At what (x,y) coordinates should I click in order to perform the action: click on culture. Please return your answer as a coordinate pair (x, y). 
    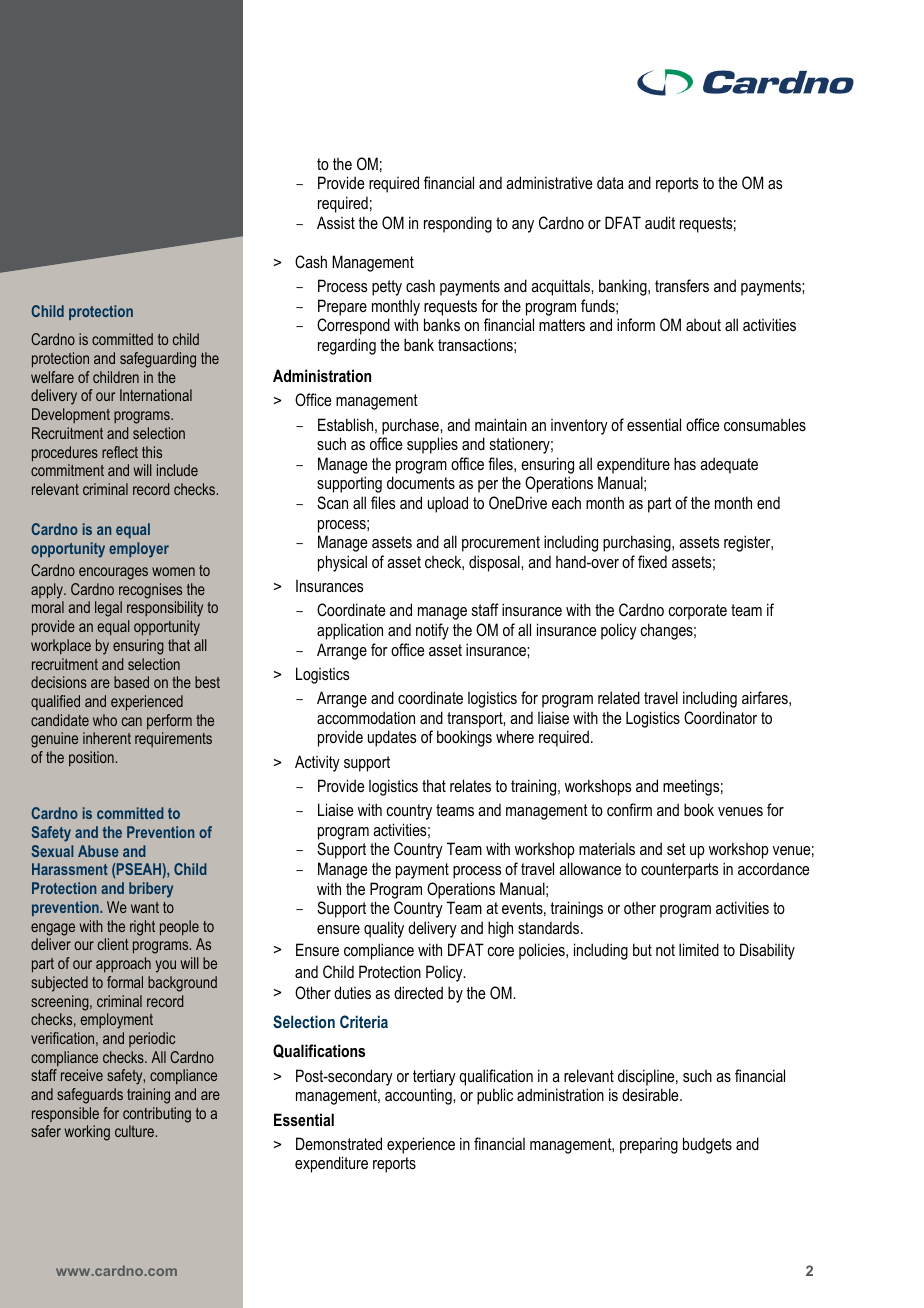
    Looking at the image, I should click on (134, 1131).
